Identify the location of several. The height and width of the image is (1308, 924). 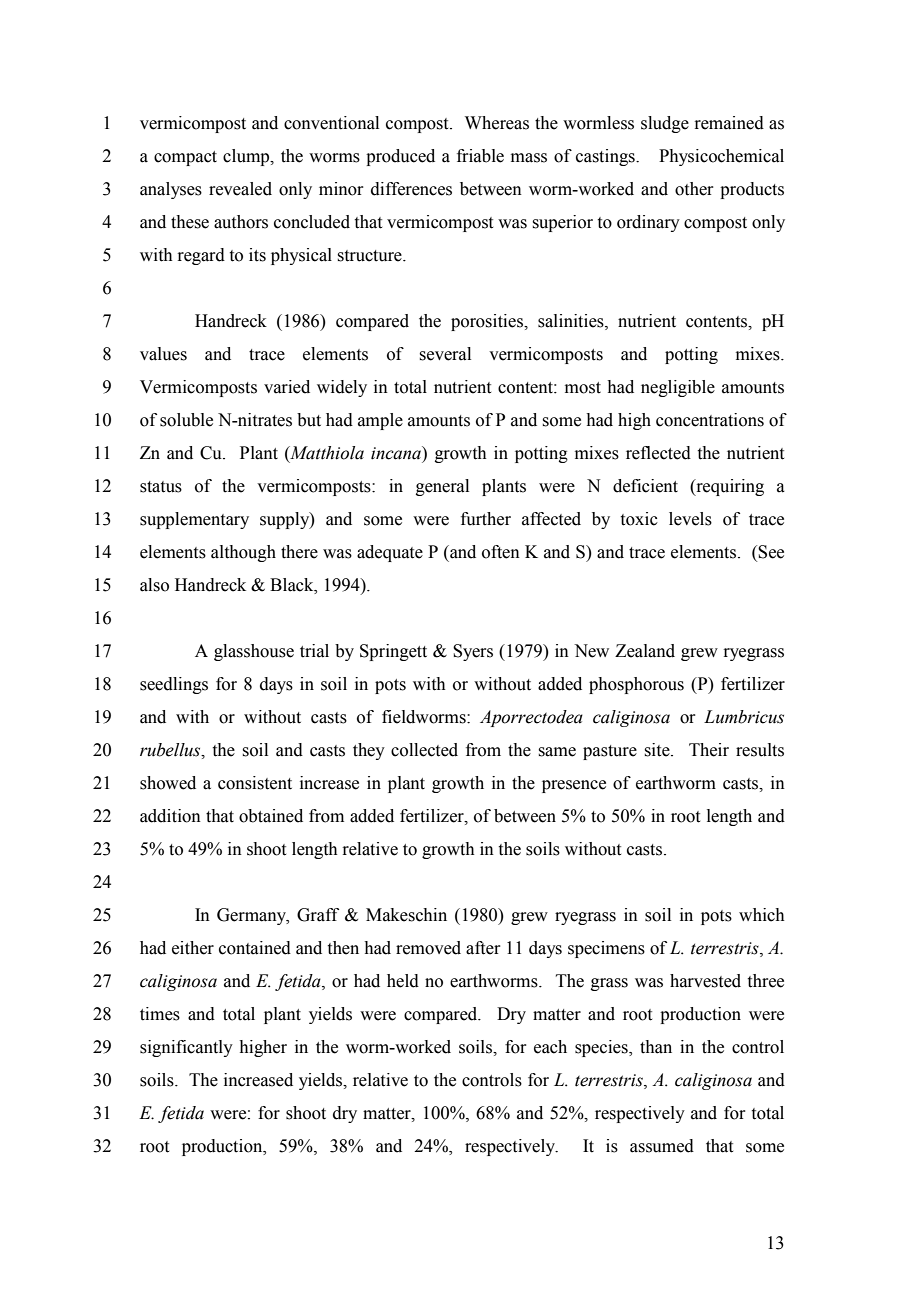
(445, 354).
